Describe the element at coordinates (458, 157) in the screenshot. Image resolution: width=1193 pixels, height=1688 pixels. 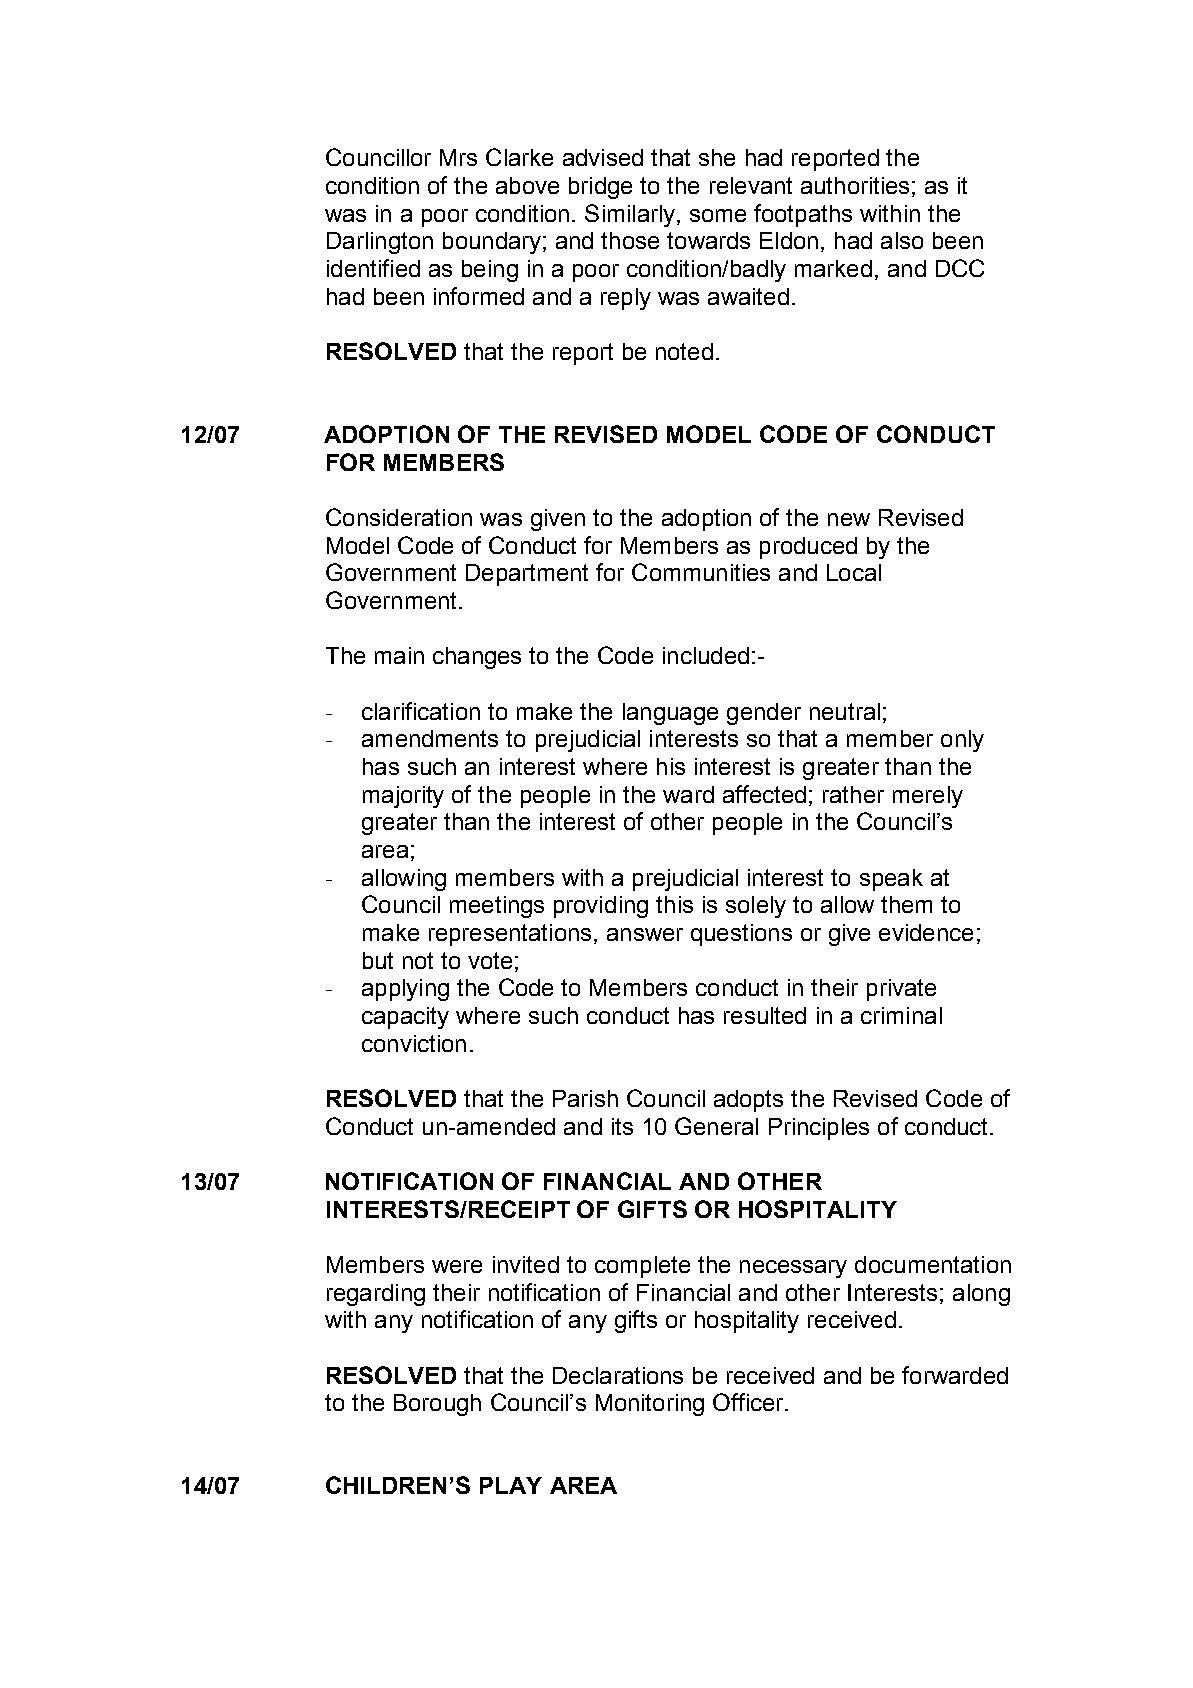
I see `Mrs` at that location.
